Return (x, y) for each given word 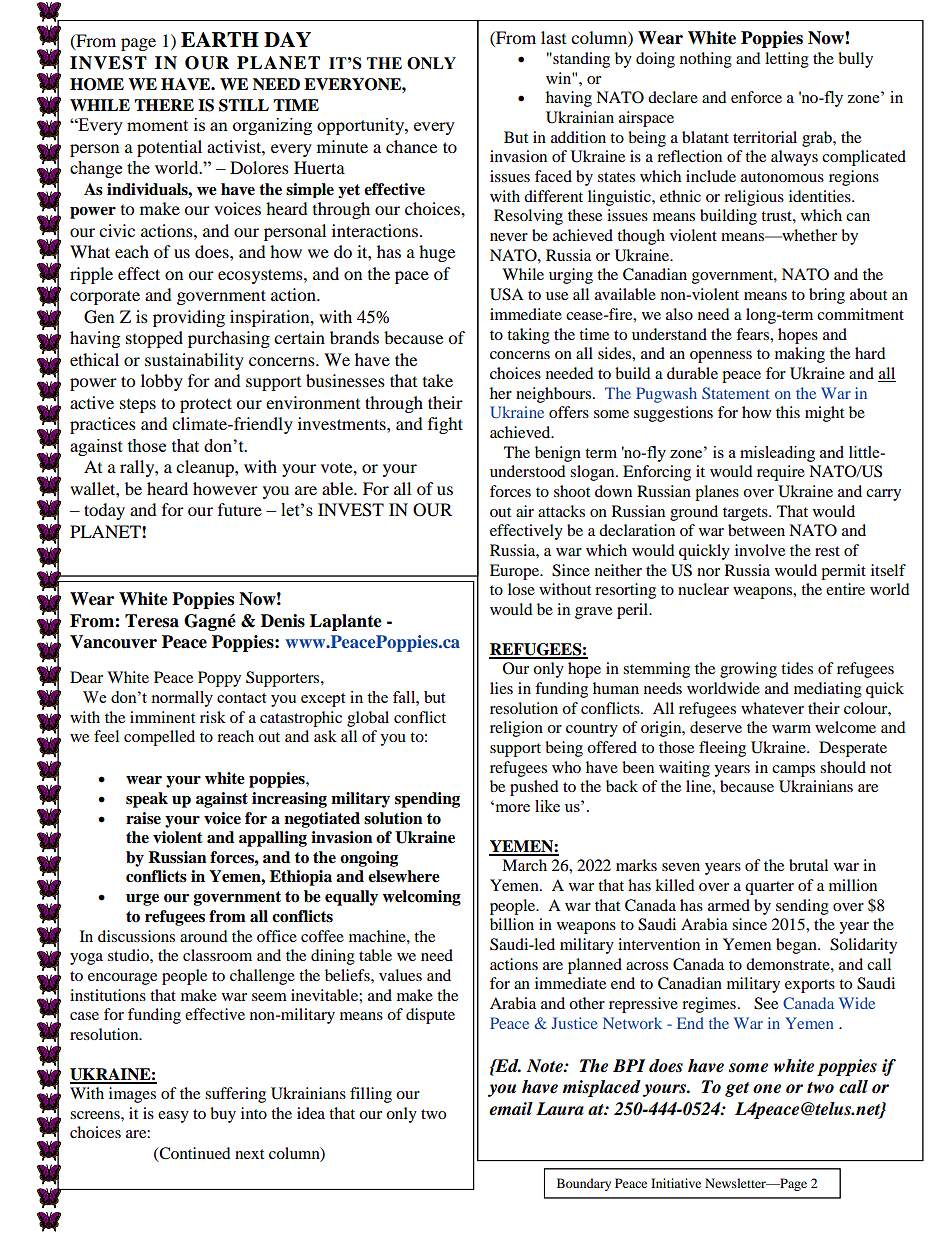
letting (787, 60)
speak (147, 800)
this (788, 412)
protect (206, 405)
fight (445, 425)
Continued (194, 1154)
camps (793, 771)
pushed (534, 788)
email (511, 1109)
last (553, 37)
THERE (164, 105)
